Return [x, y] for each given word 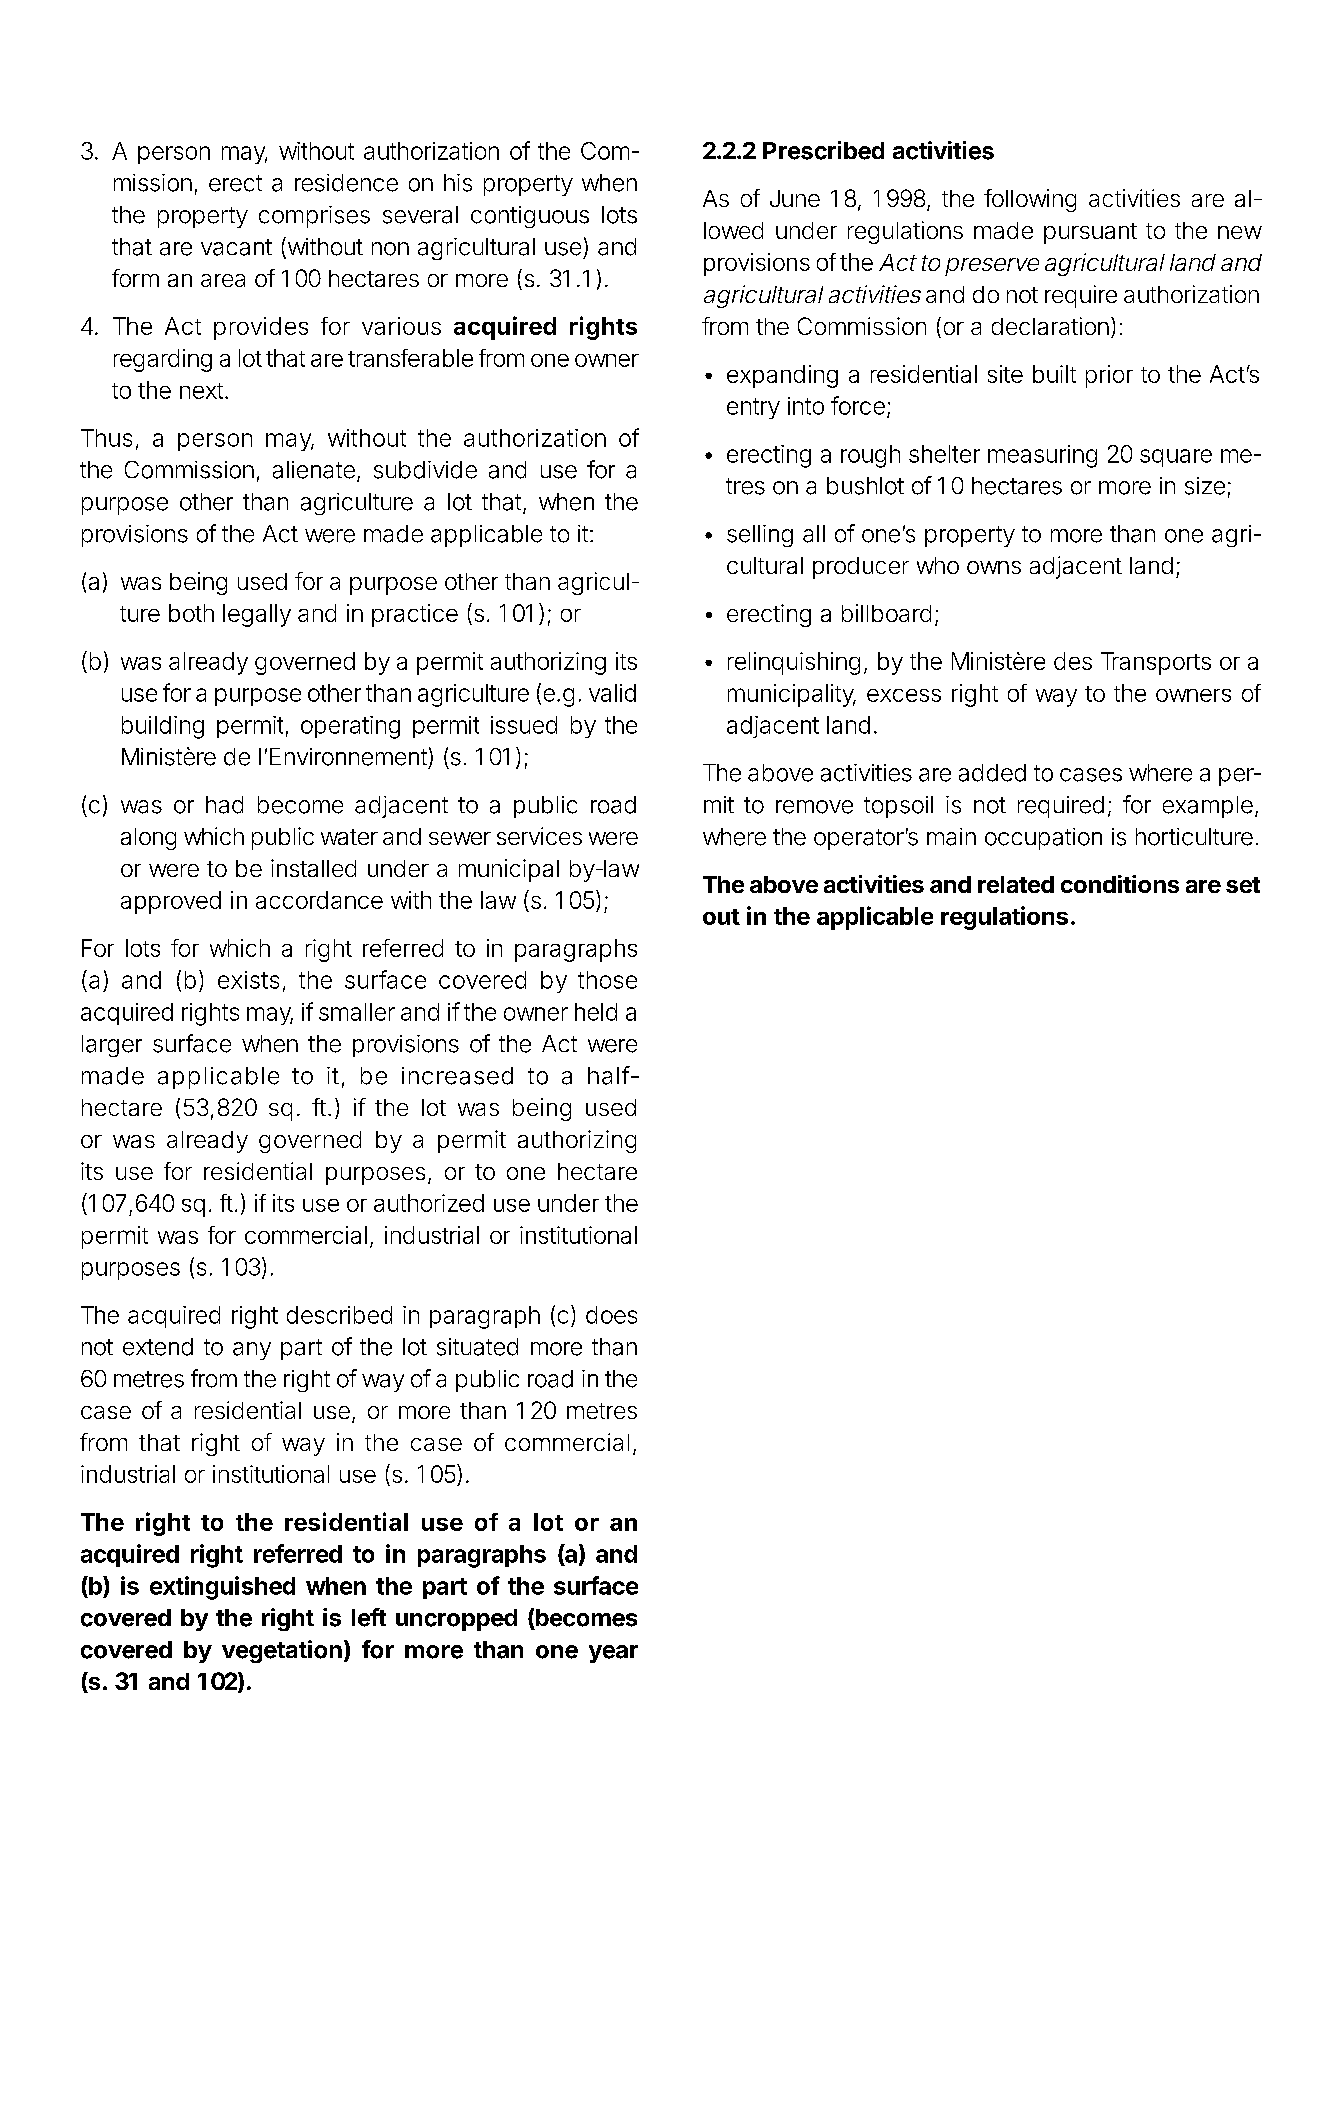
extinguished [222, 1588]
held [596, 1012]
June [795, 198]
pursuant [1090, 233]
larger [112, 1046]
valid [612, 693]
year [613, 1654]
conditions [1120, 884]
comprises [314, 217]
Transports [1156, 663]
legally [257, 615]
